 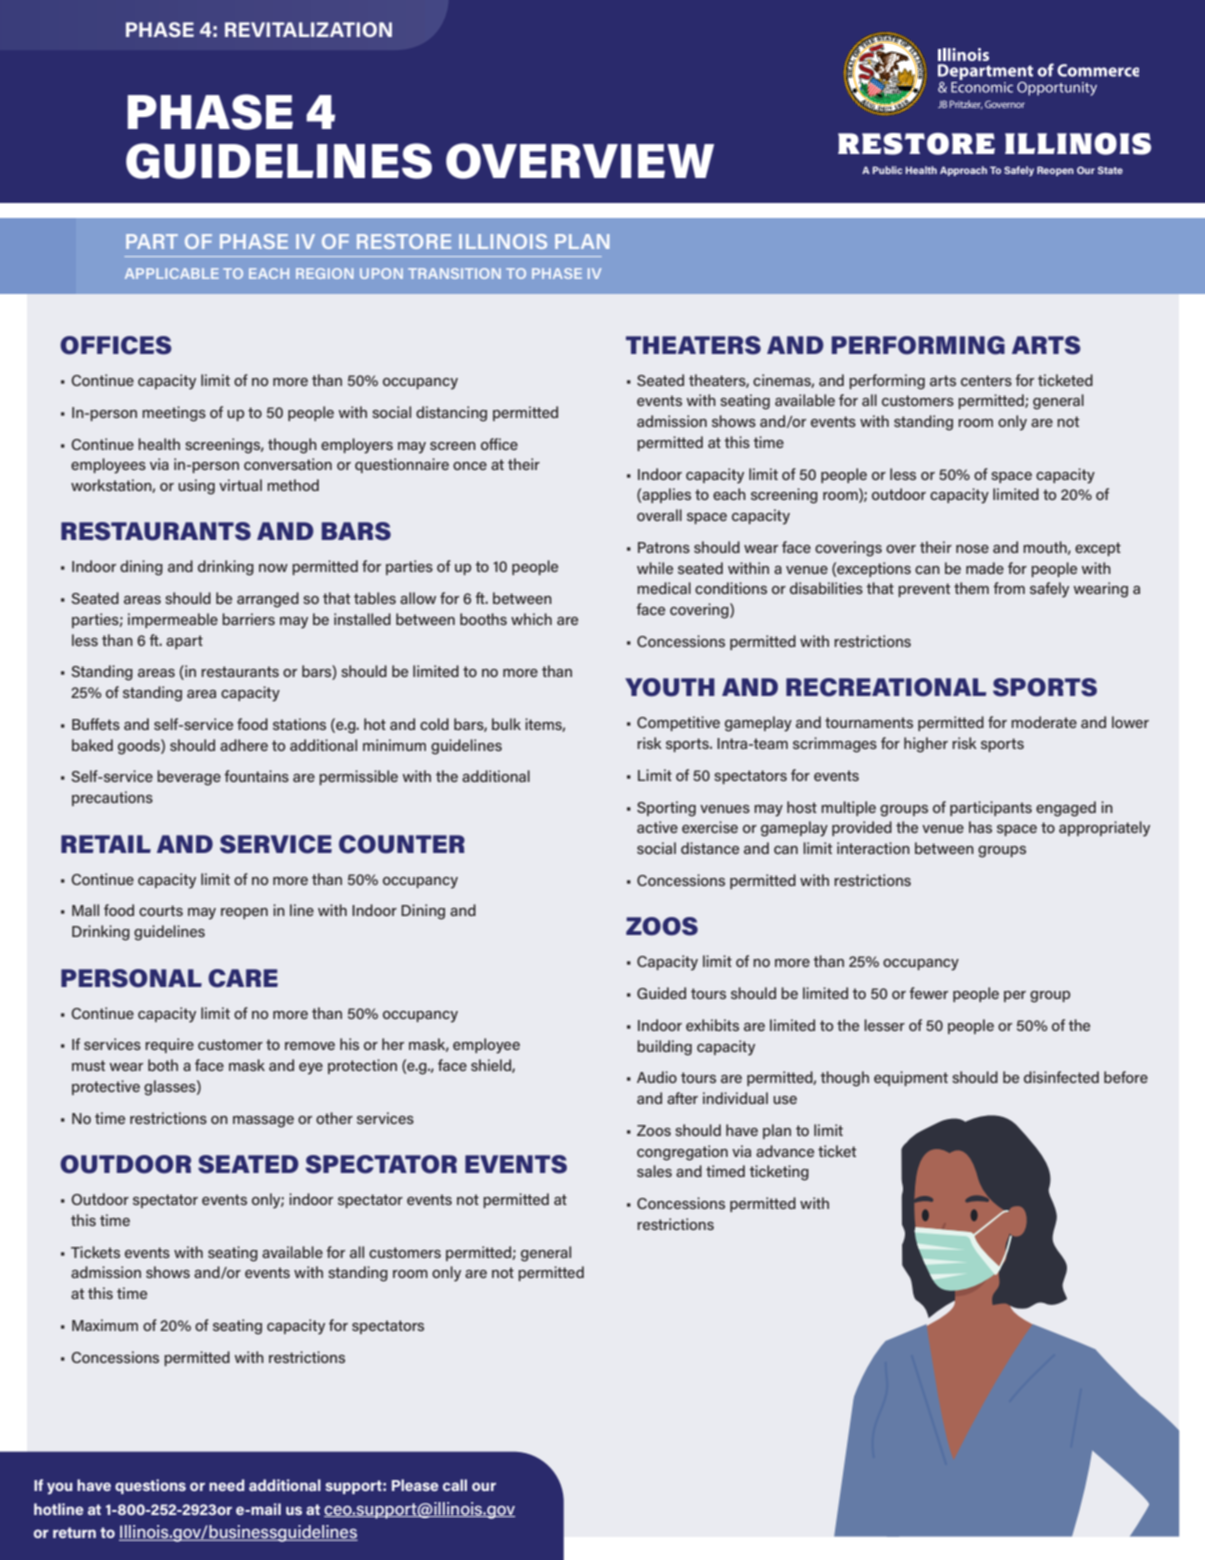 What do you see at coordinates (169, 1045) in the image?
I see `require` at bounding box center [169, 1045].
